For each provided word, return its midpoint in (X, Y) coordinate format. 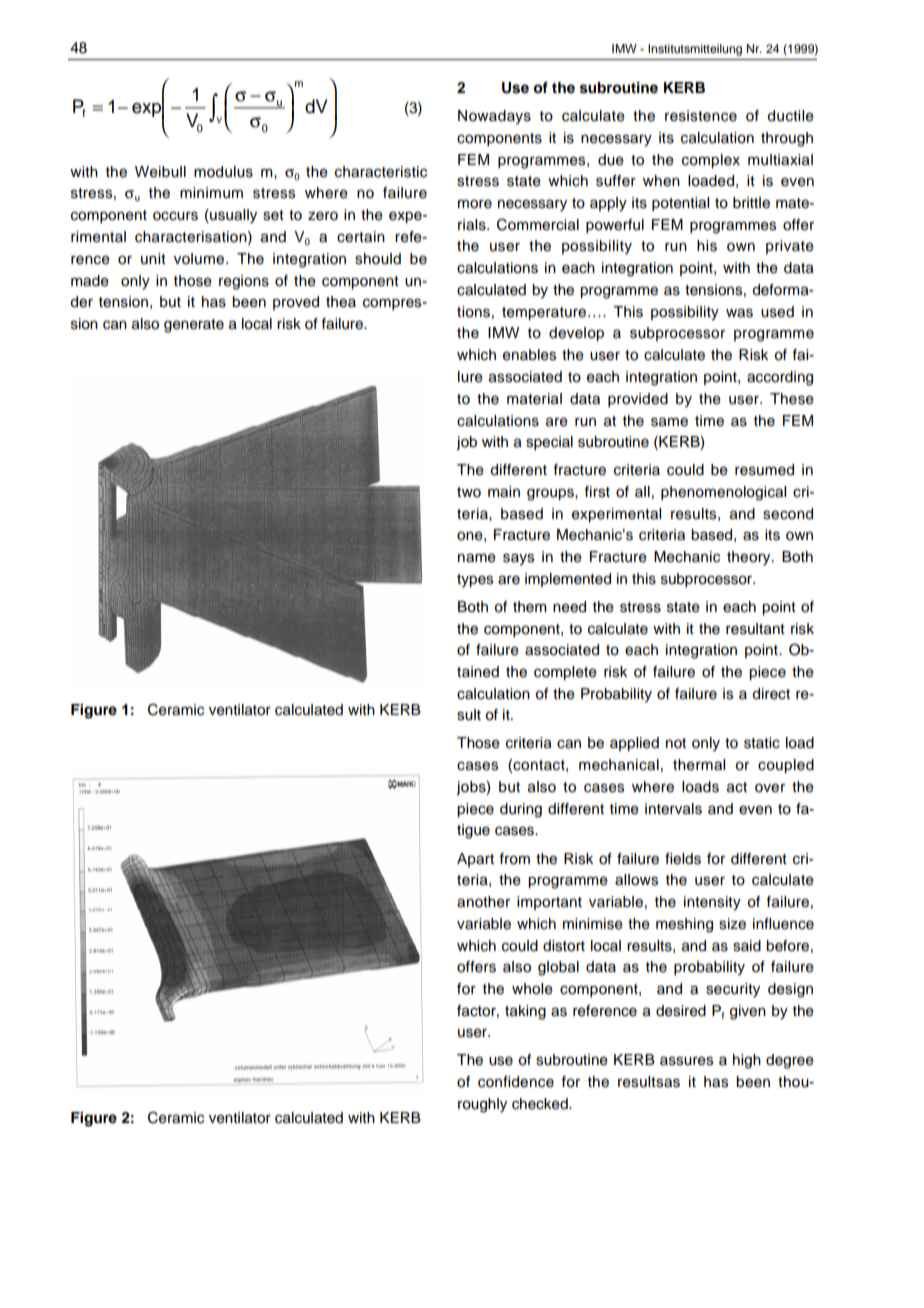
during (521, 810)
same (669, 422)
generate (194, 326)
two (469, 492)
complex (711, 161)
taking (525, 1012)
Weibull (160, 172)
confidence (516, 1082)
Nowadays (494, 117)
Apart (475, 860)
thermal (699, 765)
